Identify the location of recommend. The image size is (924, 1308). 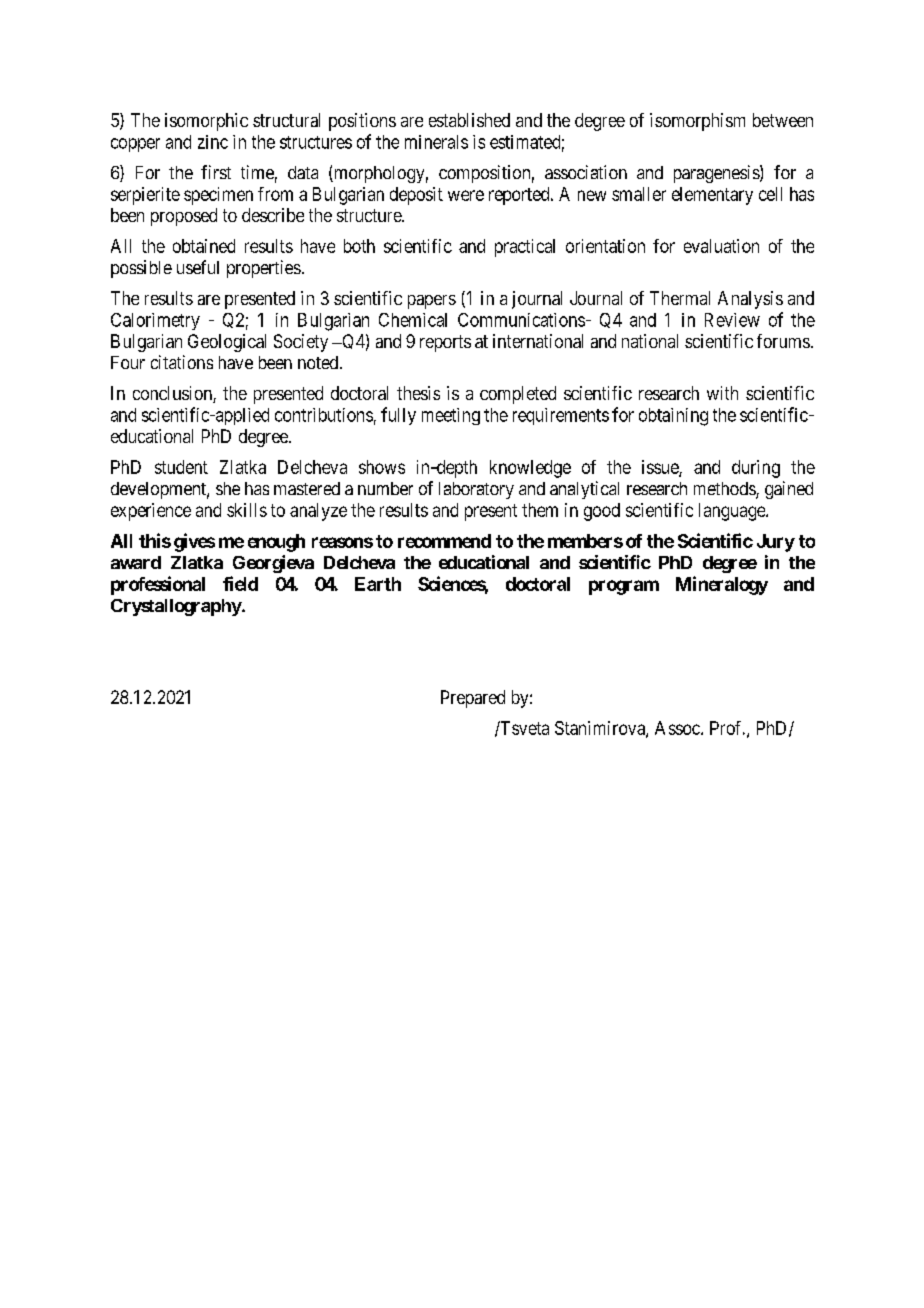
(444, 541).
